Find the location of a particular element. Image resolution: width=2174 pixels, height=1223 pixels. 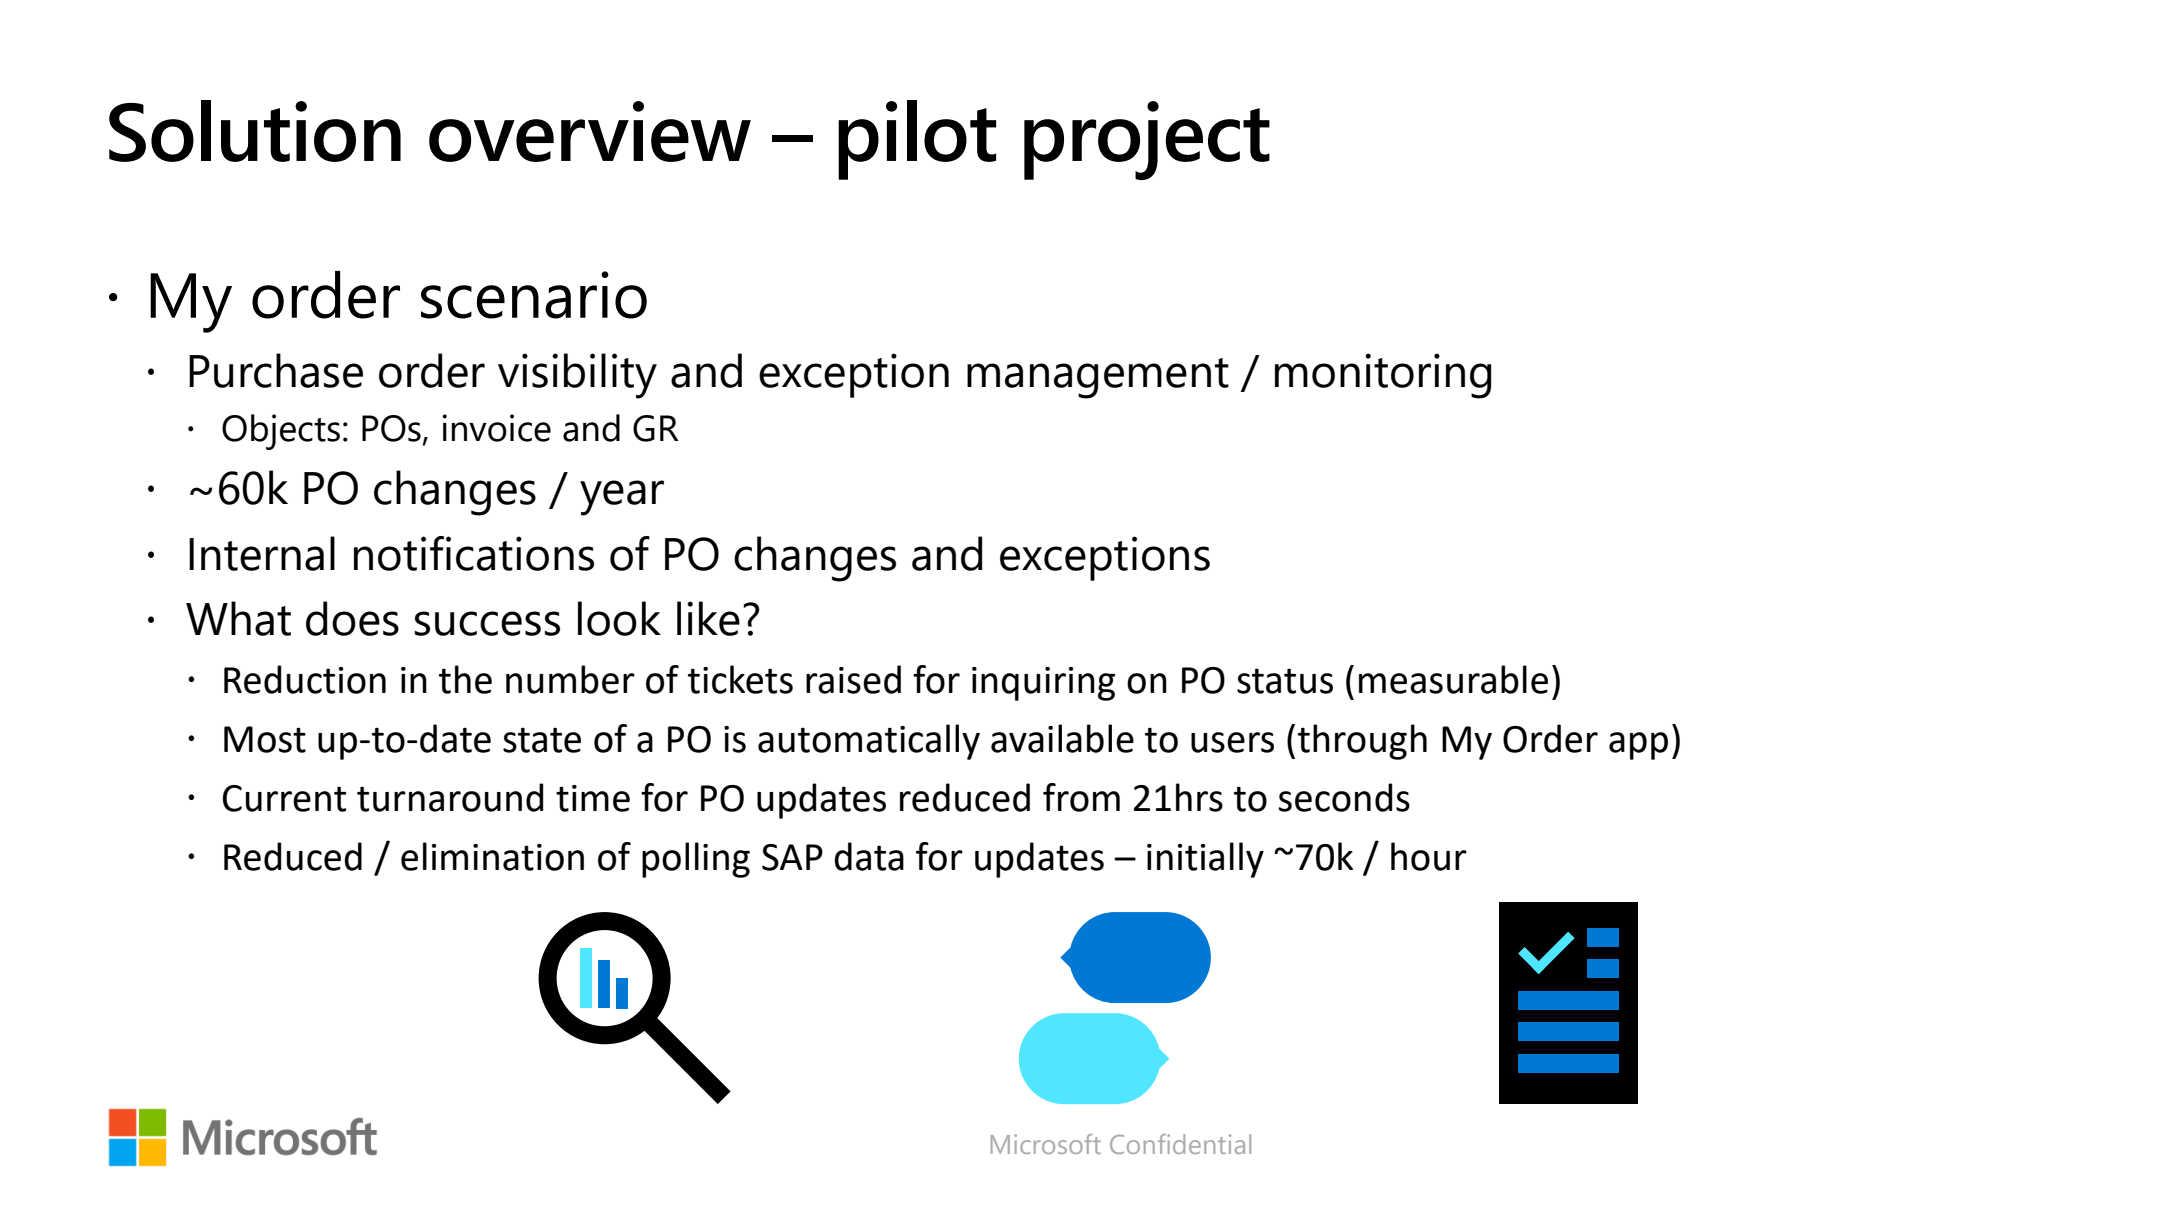

invoice is located at coordinates (496, 428).
